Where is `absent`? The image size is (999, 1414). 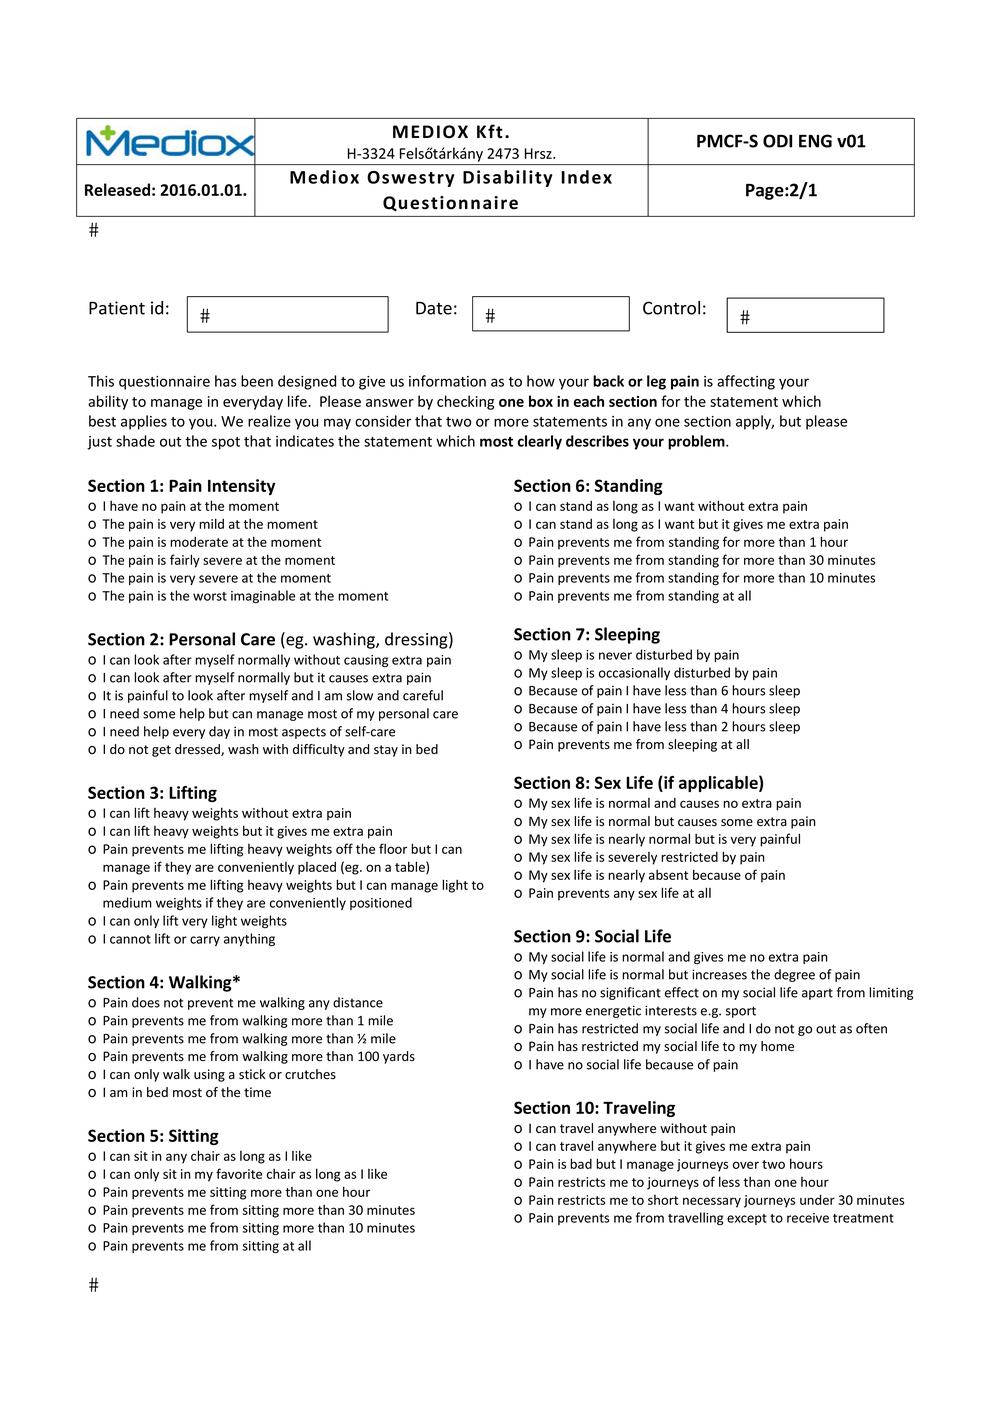 absent is located at coordinates (668, 874).
